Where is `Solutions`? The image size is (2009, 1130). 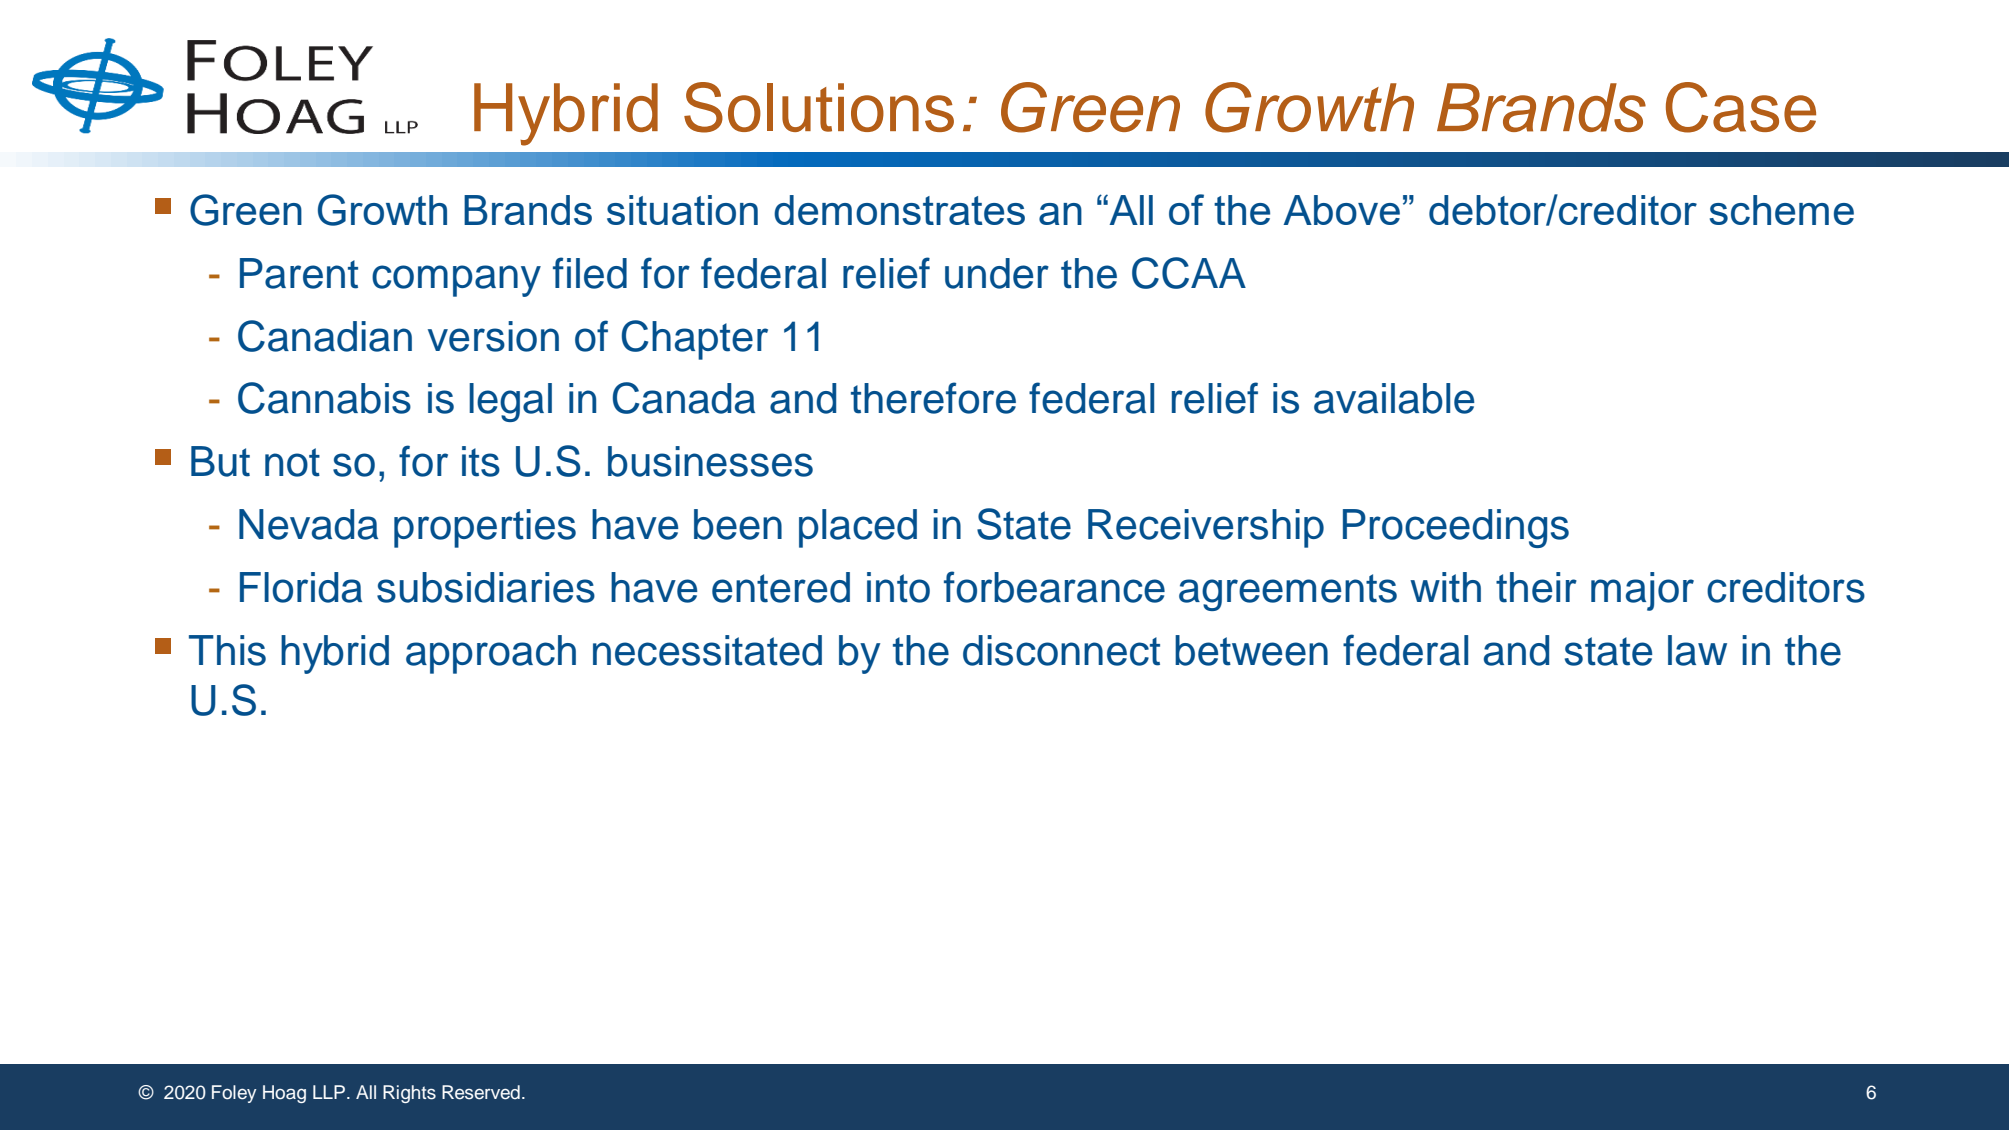 Solutions is located at coordinates (819, 107).
